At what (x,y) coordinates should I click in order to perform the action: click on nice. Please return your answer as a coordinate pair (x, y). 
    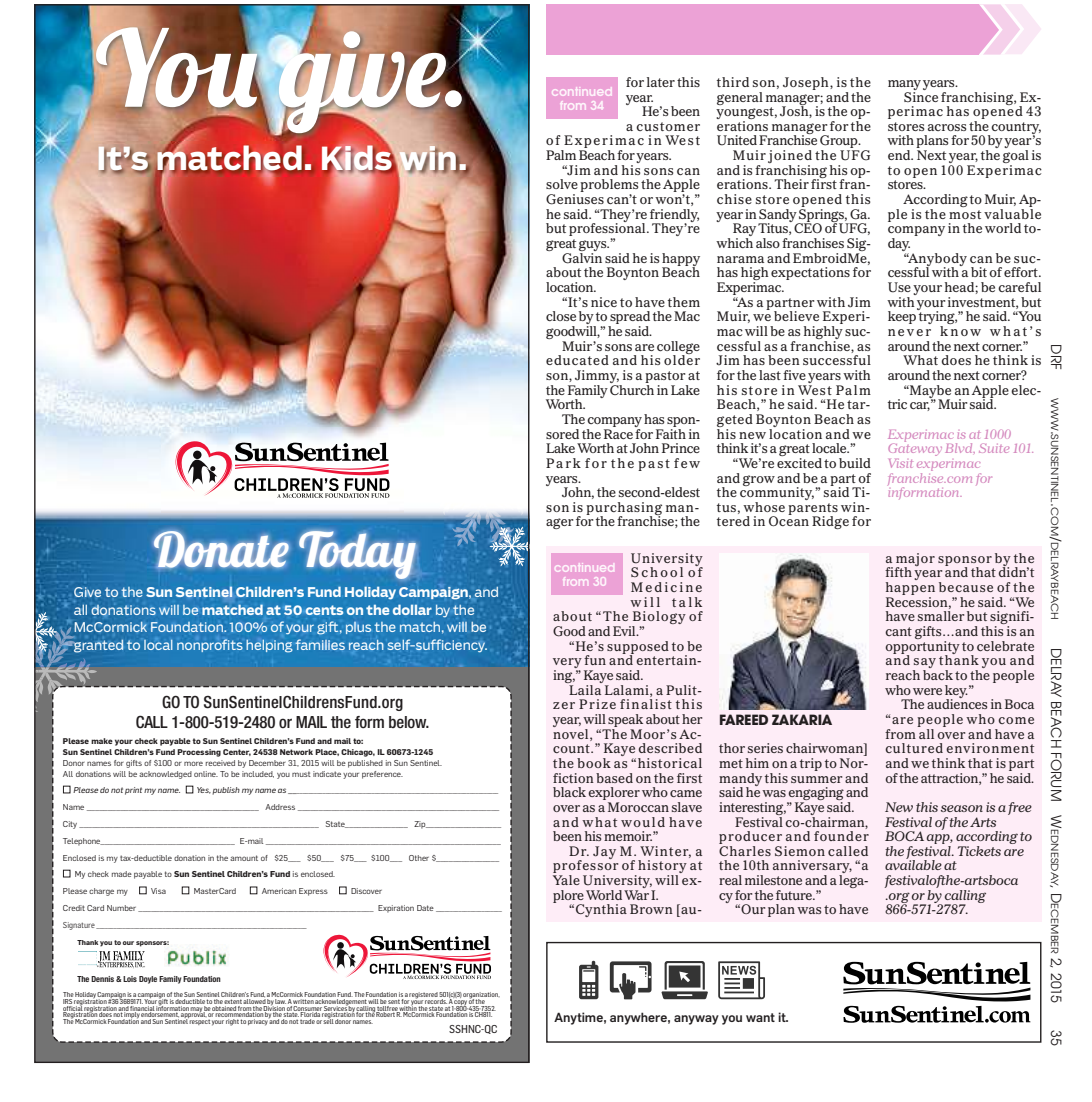
    Looking at the image, I should click on (604, 302).
